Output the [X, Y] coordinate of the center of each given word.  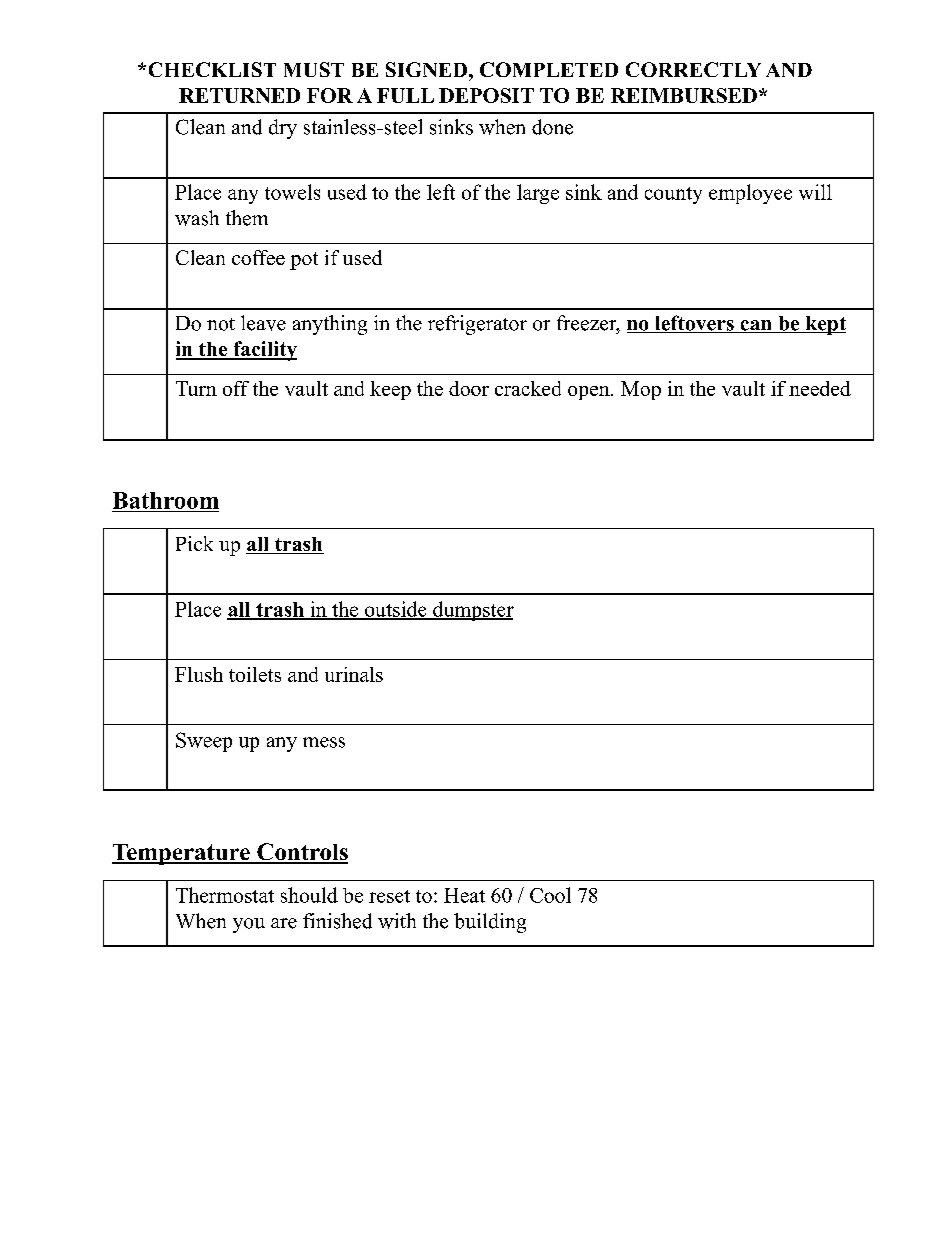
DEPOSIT [486, 95]
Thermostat [225, 895]
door [469, 388]
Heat [464, 895]
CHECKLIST [212, 69]
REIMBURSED [684, 95]
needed [820, 388]
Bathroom [166, 500]
